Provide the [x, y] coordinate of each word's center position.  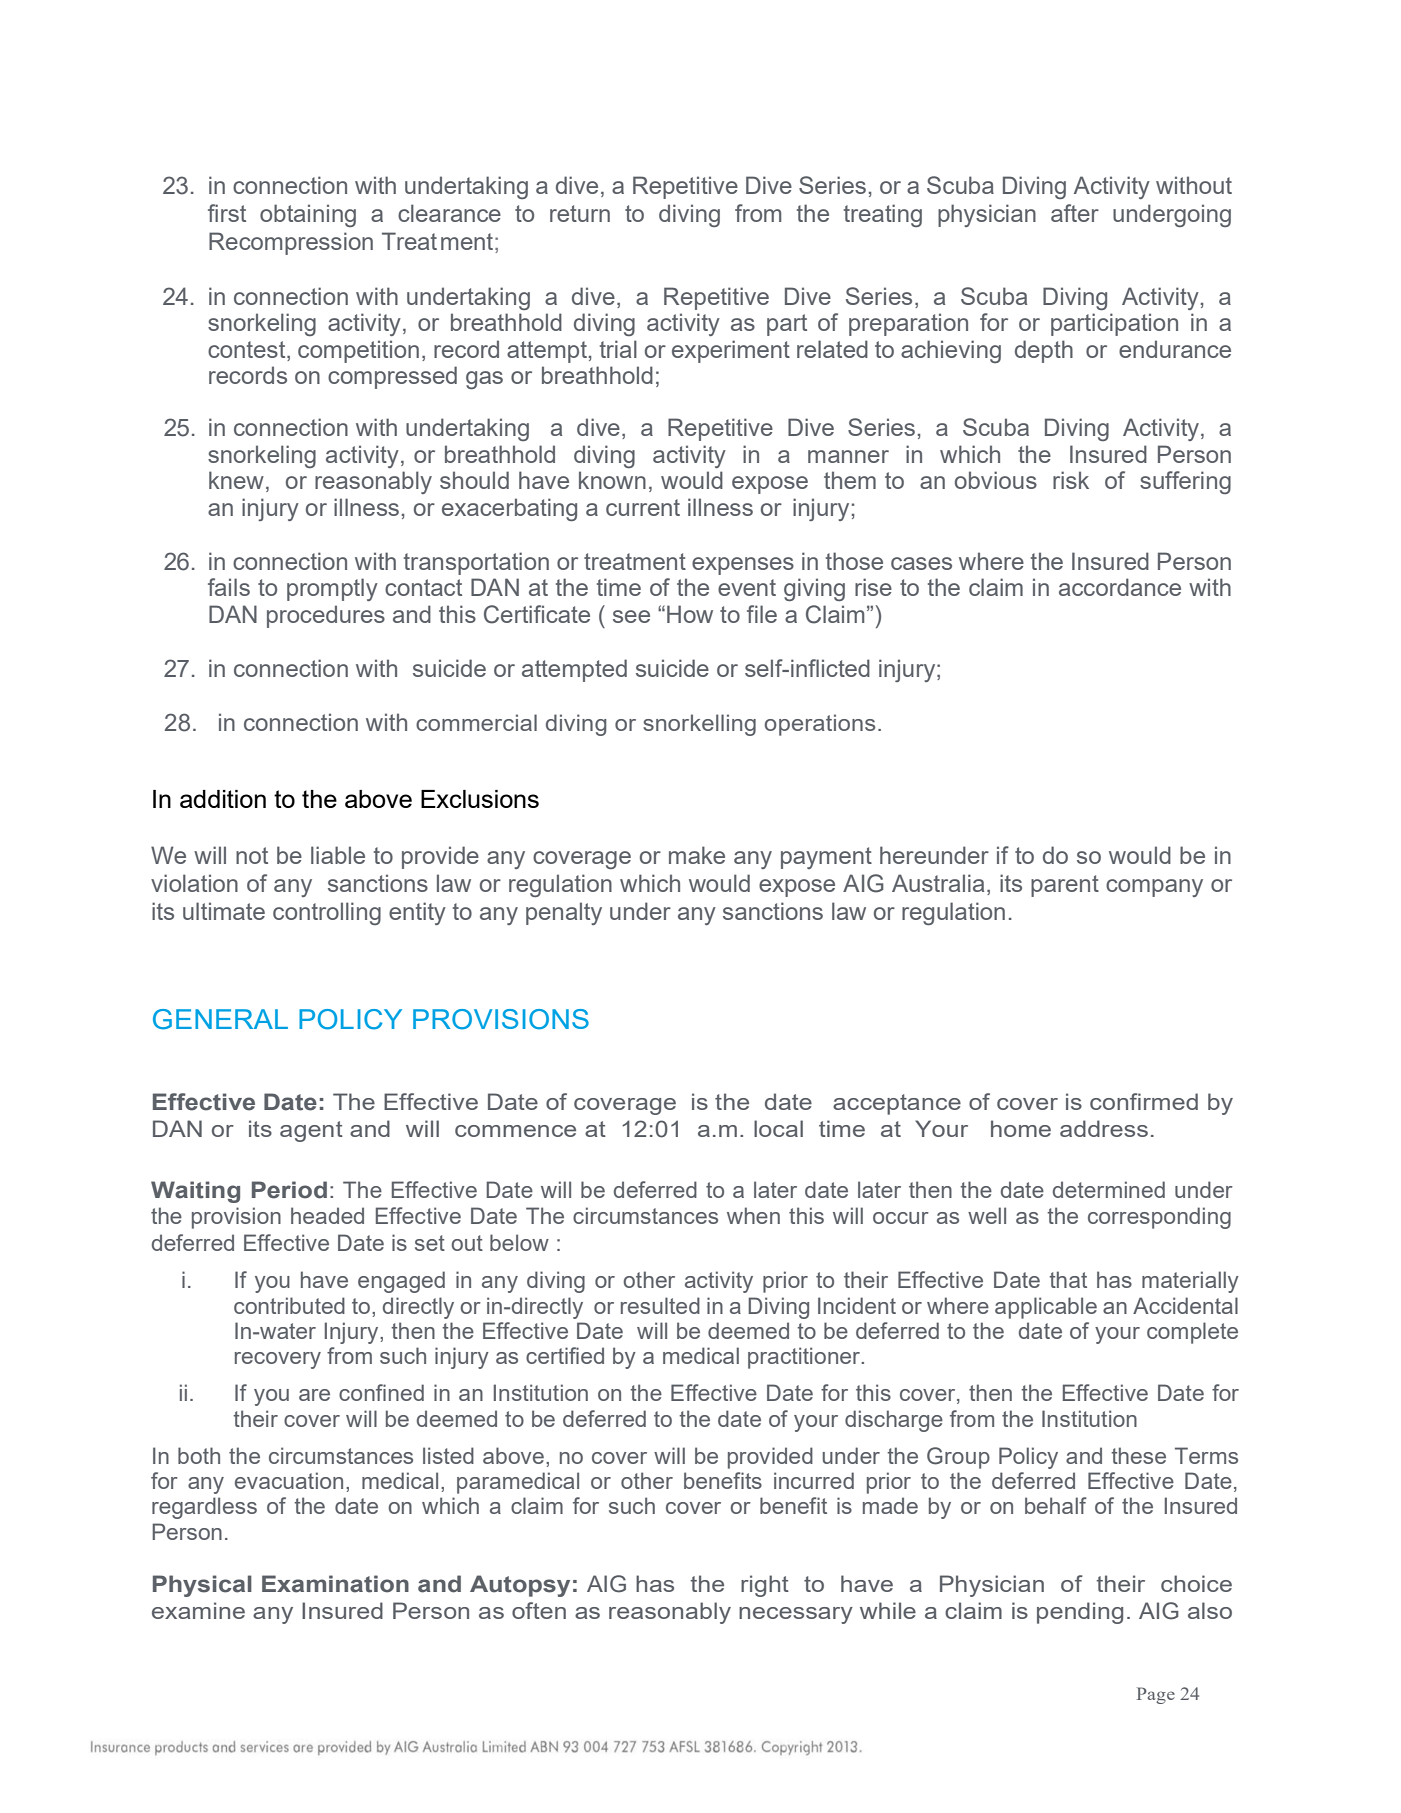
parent [1065, 886]
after [1075, 213]
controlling [327, 913]
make [697, 855]
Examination [335, 1584]
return [580, 213]
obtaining [308, 215]
